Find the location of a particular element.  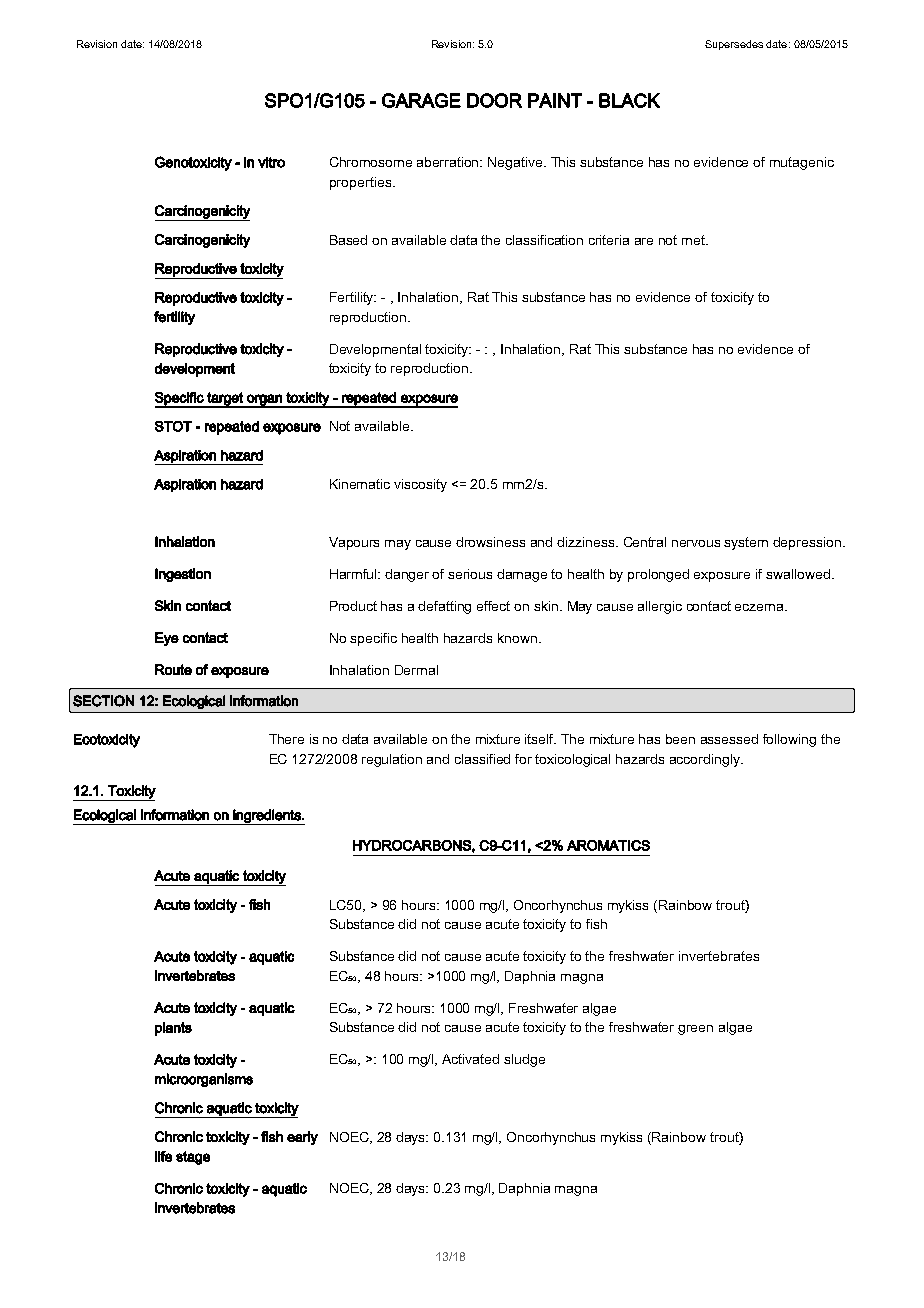

system is located at coordinates (746, 543).
